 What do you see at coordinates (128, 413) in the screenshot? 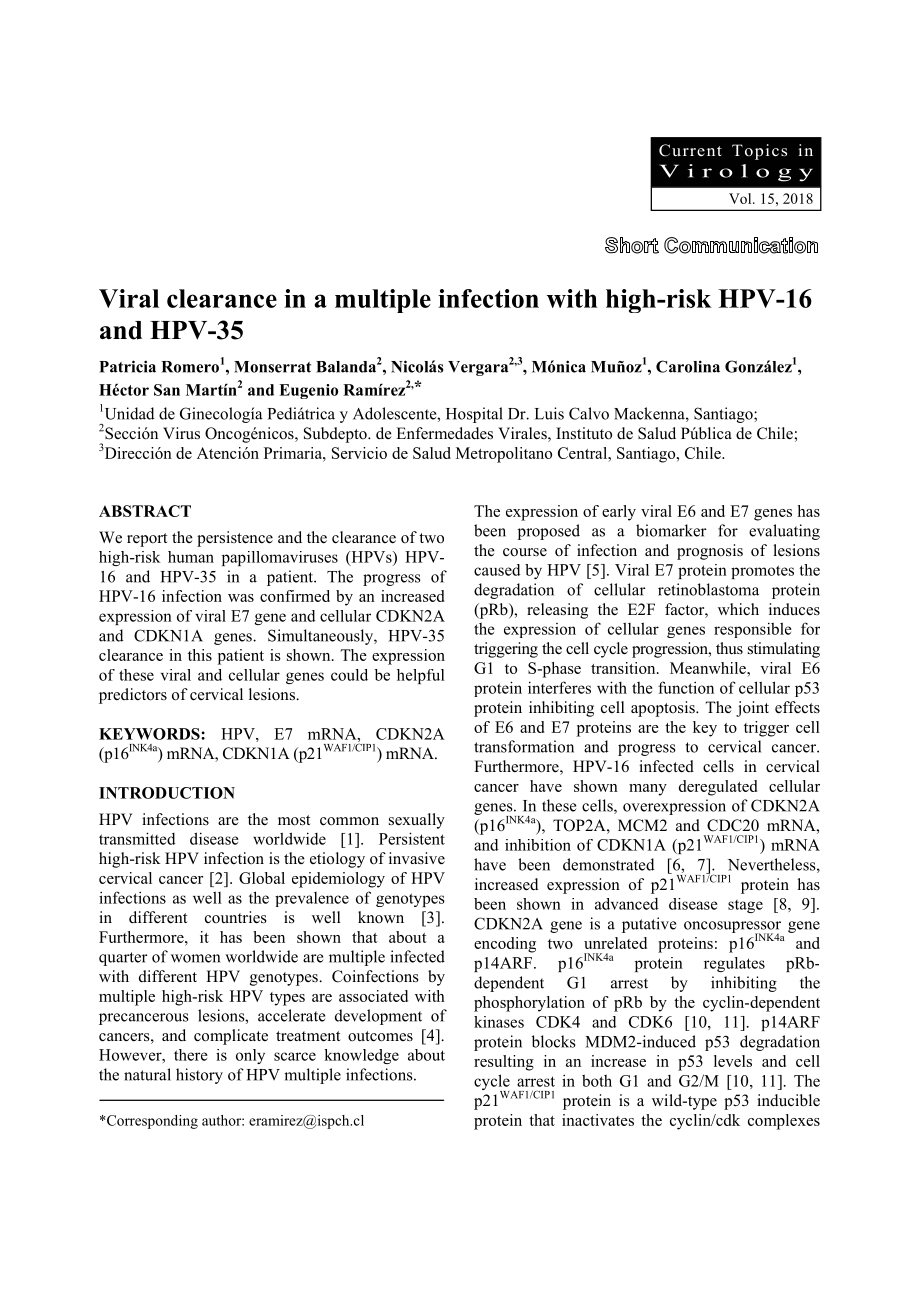
I see `Unidad` at bounding box center [128, 413].
